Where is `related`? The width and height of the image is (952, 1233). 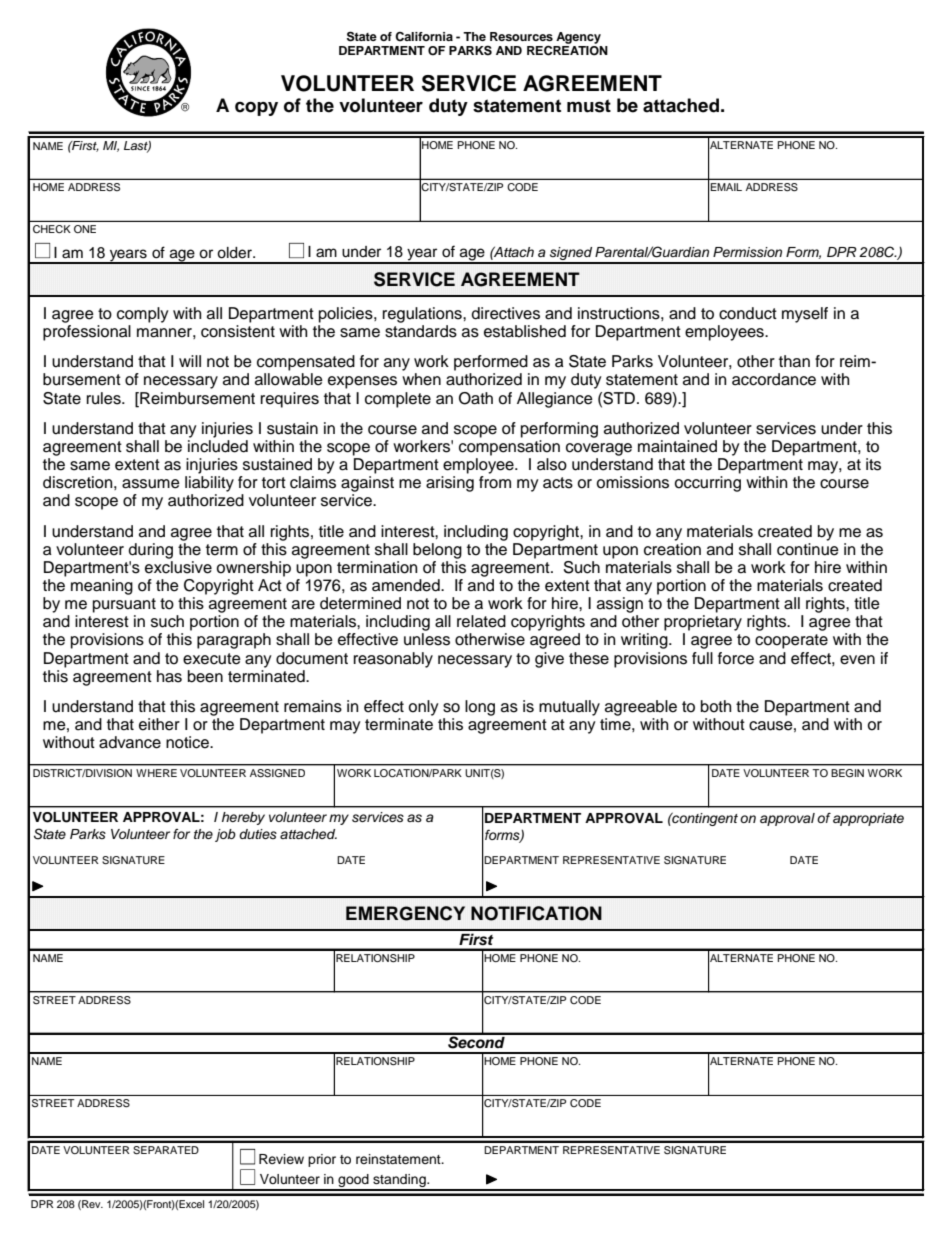 related is located at coordinates (481, 621).
